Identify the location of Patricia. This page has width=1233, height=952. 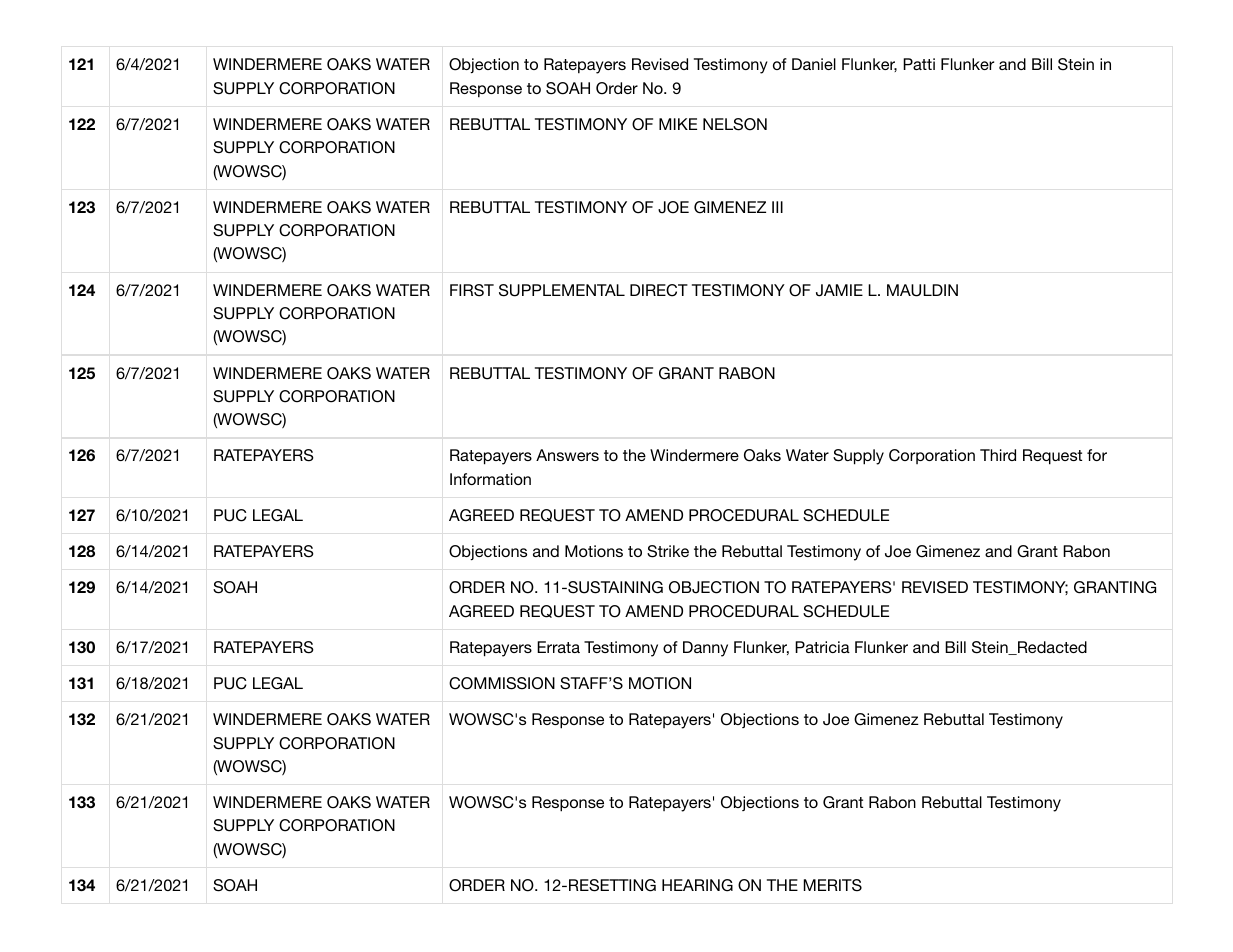
(822, 647).
